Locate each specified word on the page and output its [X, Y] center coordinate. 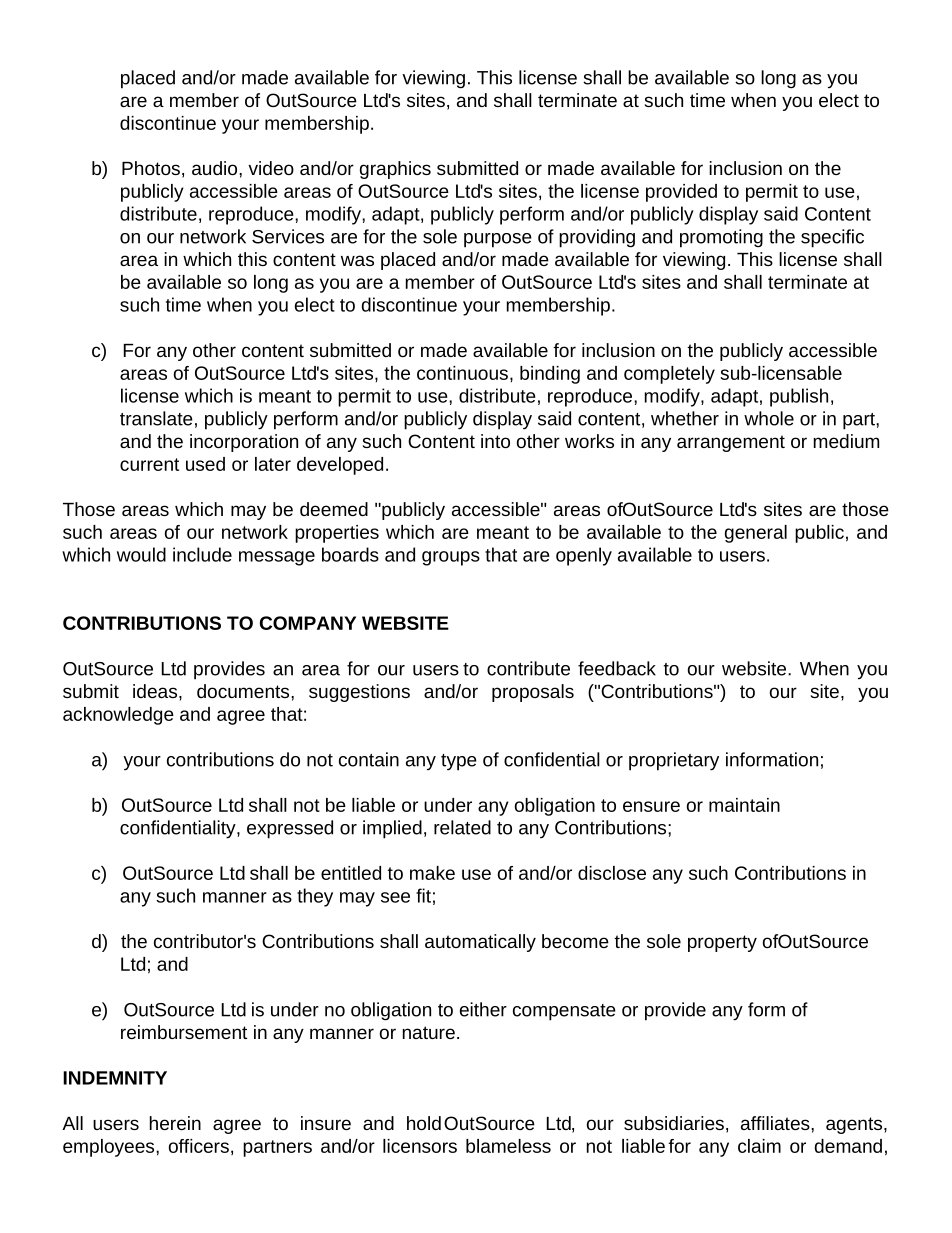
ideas [156, 691]
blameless [508, 1146]
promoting [721, 238]
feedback [617, 668]
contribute [528, 668]
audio [216, 168]
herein [175, 1123]
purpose [498, 240]
